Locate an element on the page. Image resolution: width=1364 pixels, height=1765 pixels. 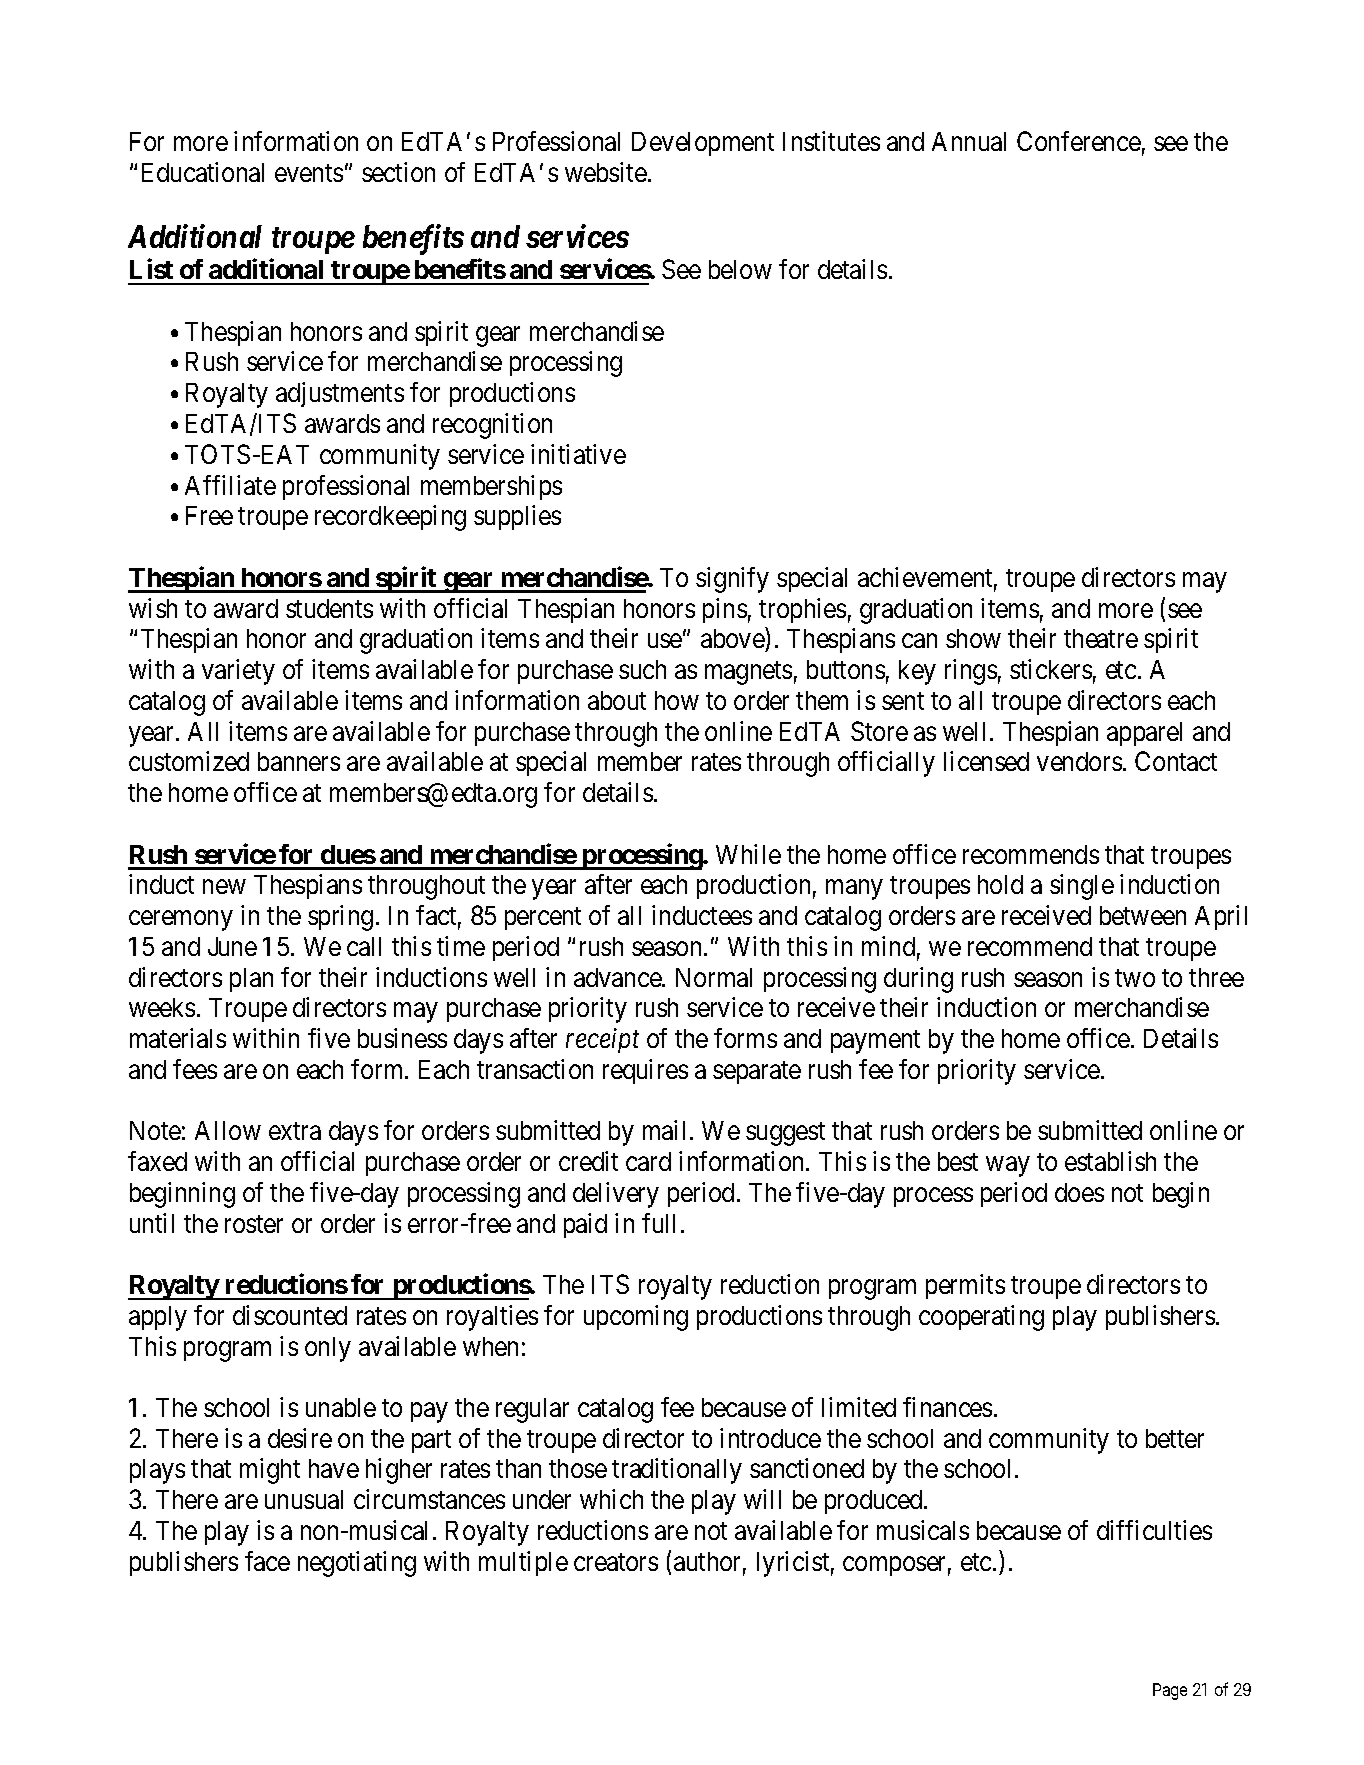
Development is located at coordinates (703, 144).
